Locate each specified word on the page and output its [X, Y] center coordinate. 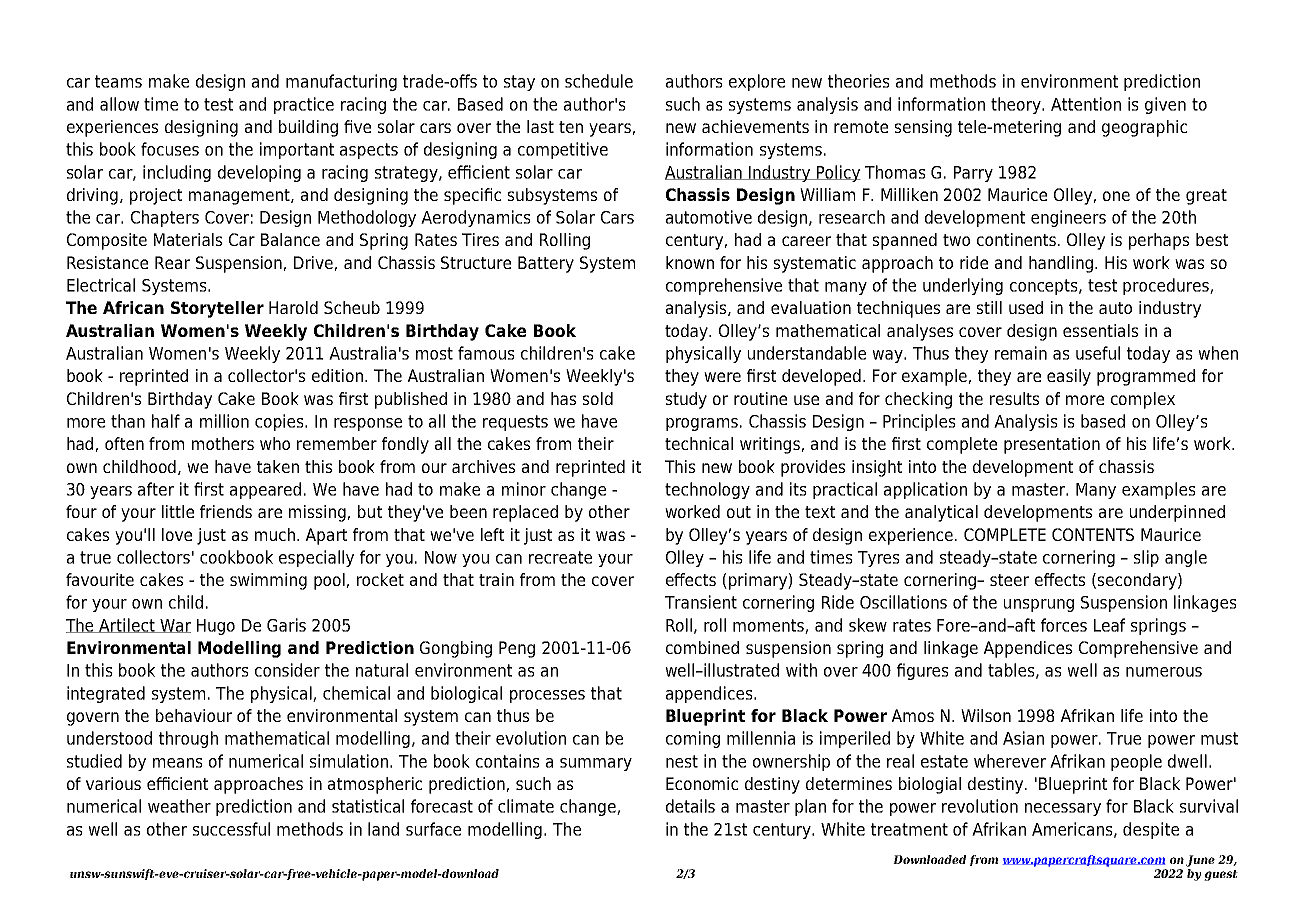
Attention [1086, 104]
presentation [1052, 445]
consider [287, 670]
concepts [1045, 287]
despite [1151, 830]
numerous [1164, 672]
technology [707, 490]
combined [702, 647]
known [690, 262]
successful [231, 829]
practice [304, 105]
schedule [599, 81]
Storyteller [217, 309]
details [690, 806]
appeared [265, 490]
